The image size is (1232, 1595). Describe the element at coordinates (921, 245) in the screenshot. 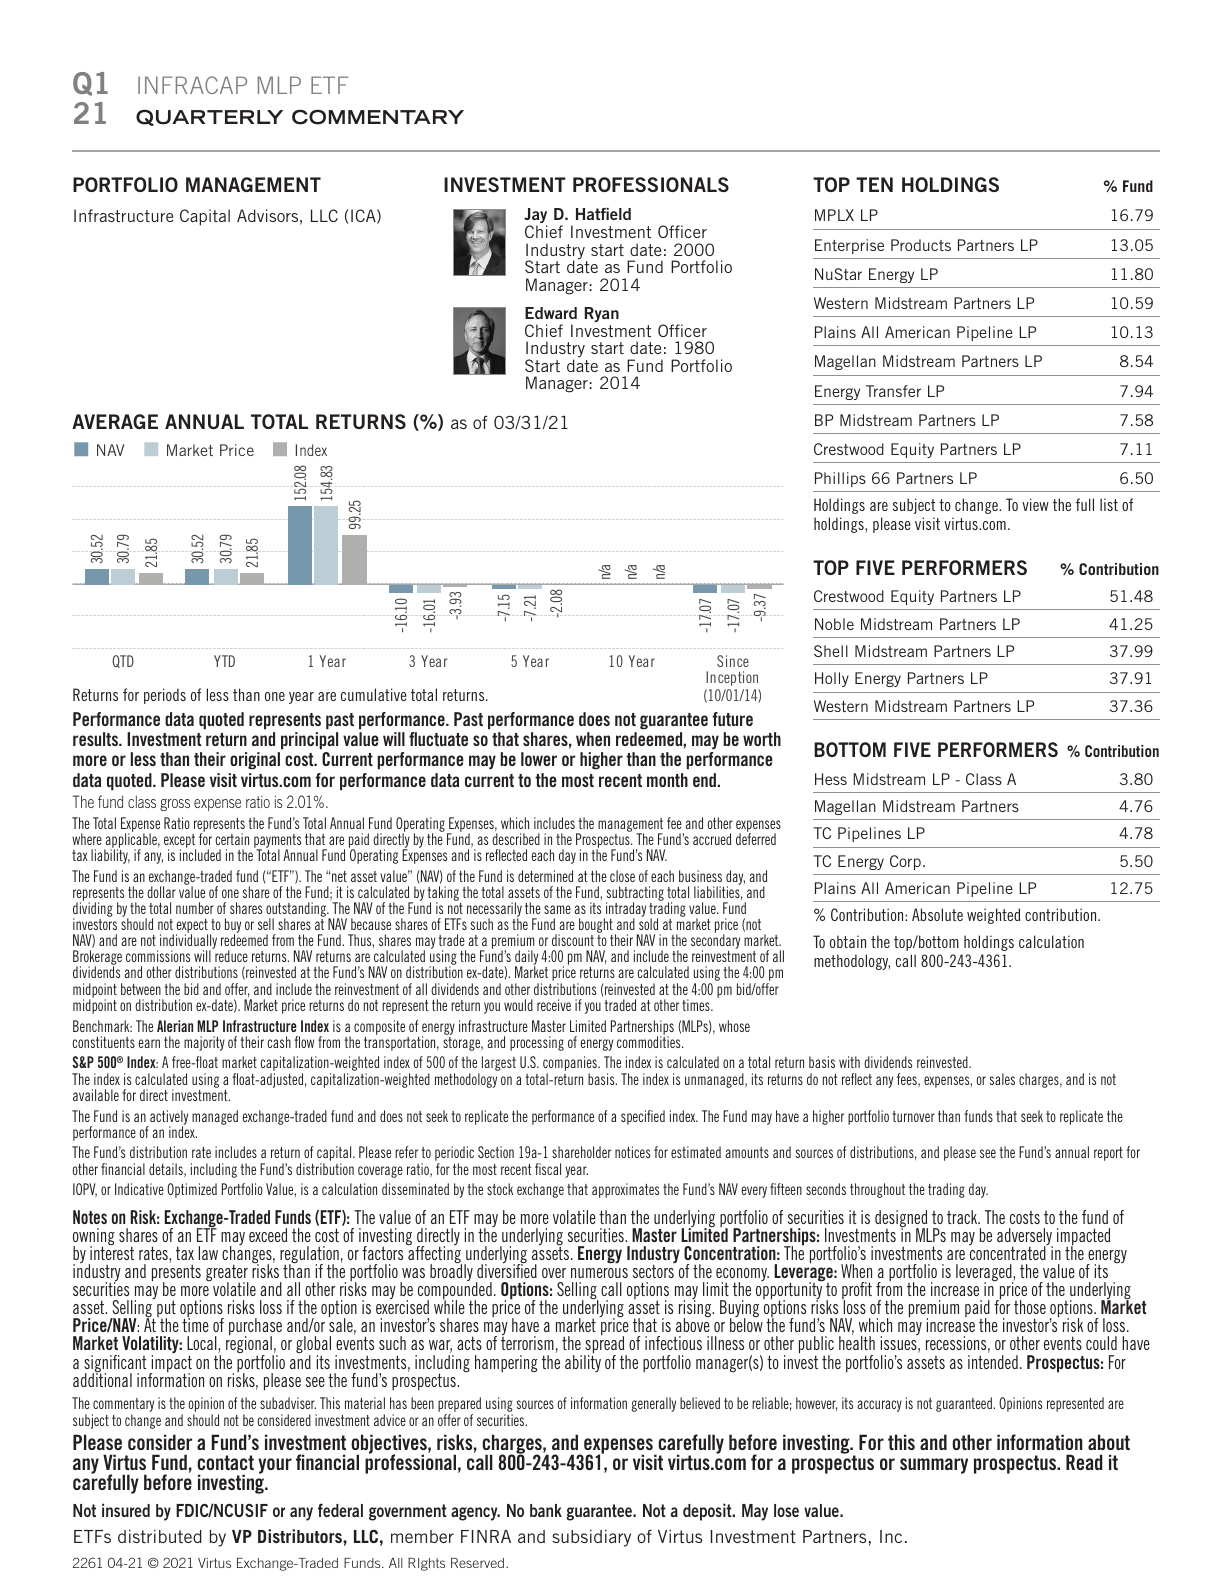

I see `Products` at that location.
